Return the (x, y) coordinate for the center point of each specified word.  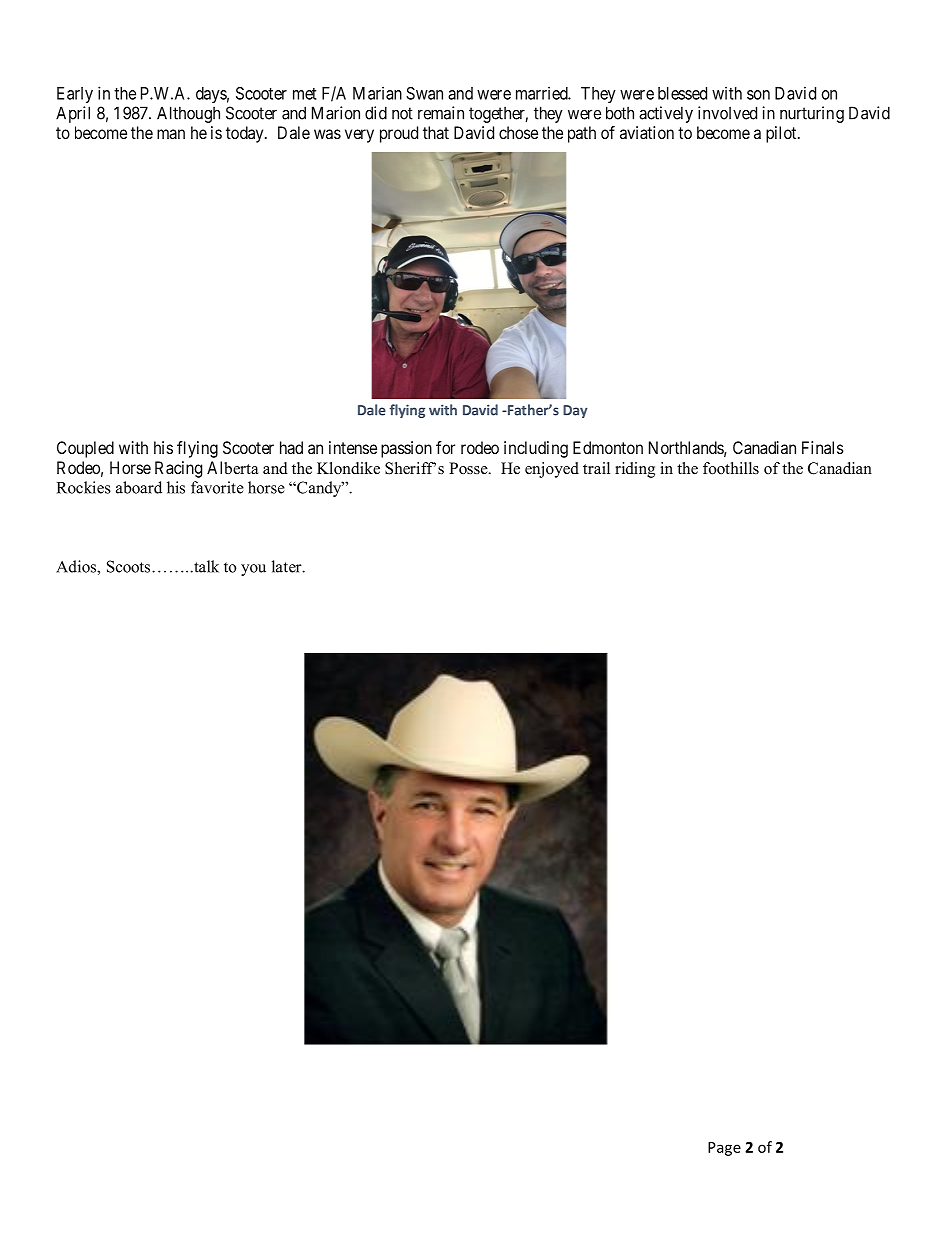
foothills (731, 468)
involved (727, 113)
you (253, 570)
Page (724, 1149)
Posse (469, 468)
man (171, 134)
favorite (217, 487)
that (436, 132)
